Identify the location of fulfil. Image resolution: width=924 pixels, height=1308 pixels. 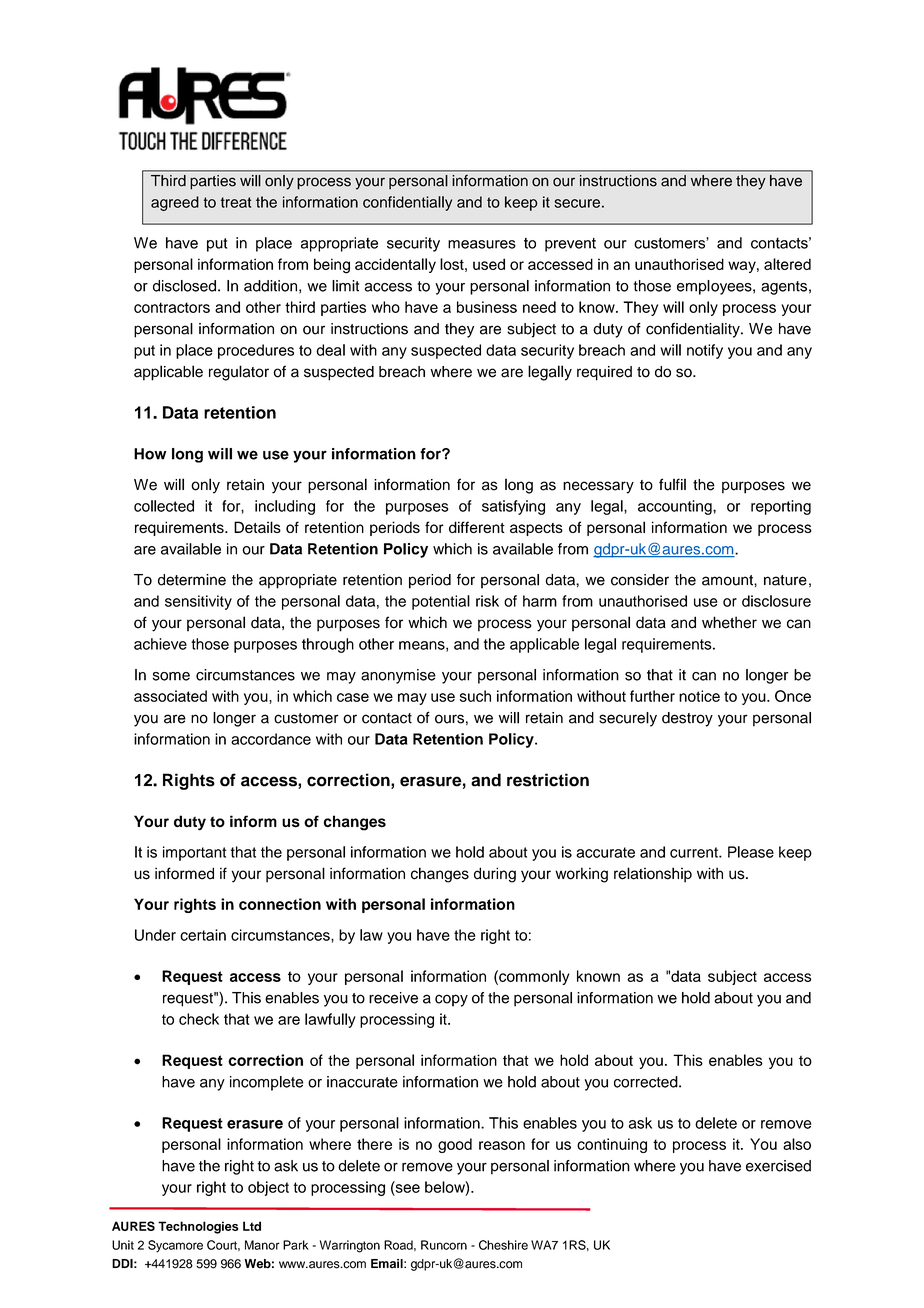
(672, 484).
